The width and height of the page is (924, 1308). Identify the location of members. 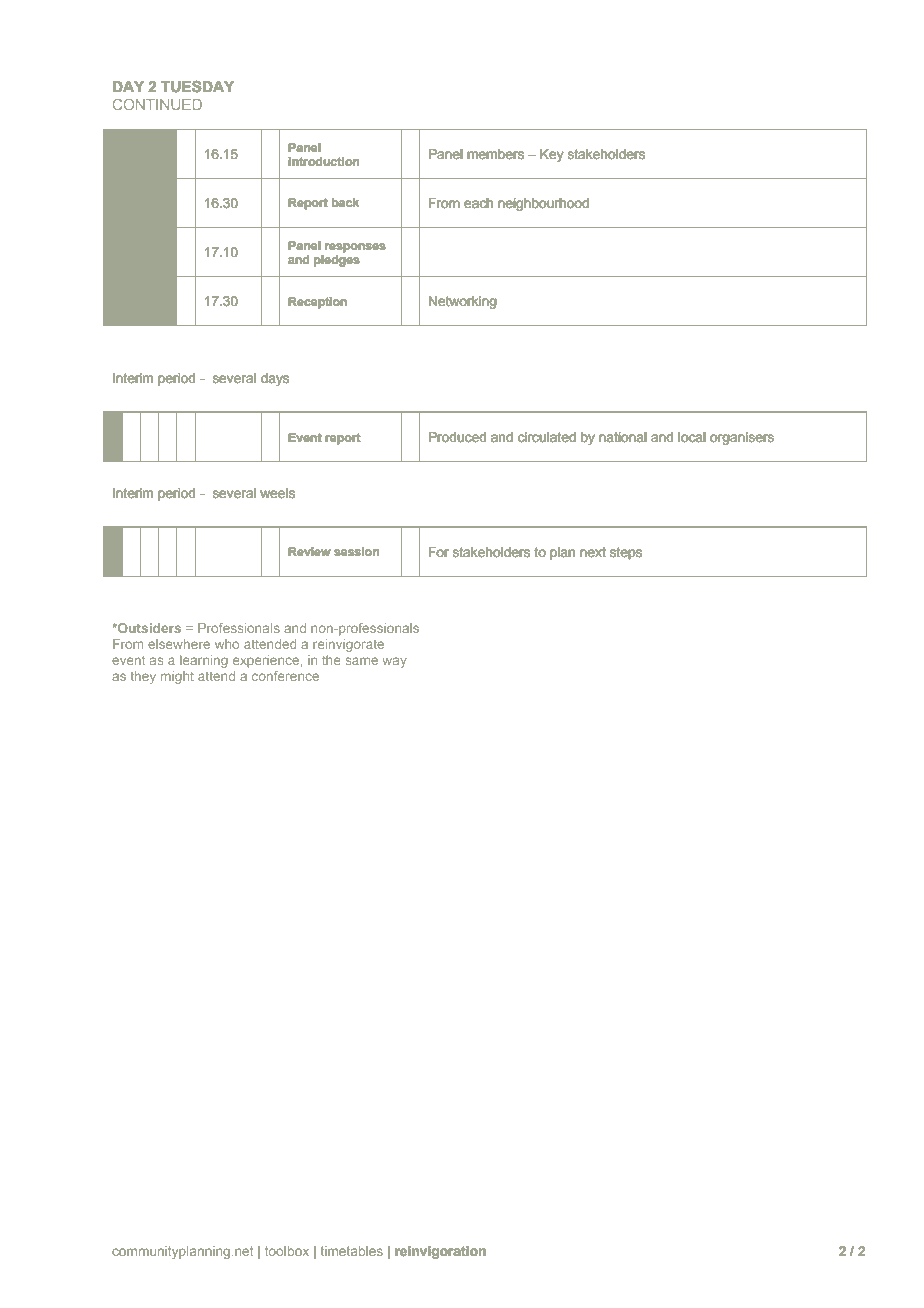
(495, 154).
